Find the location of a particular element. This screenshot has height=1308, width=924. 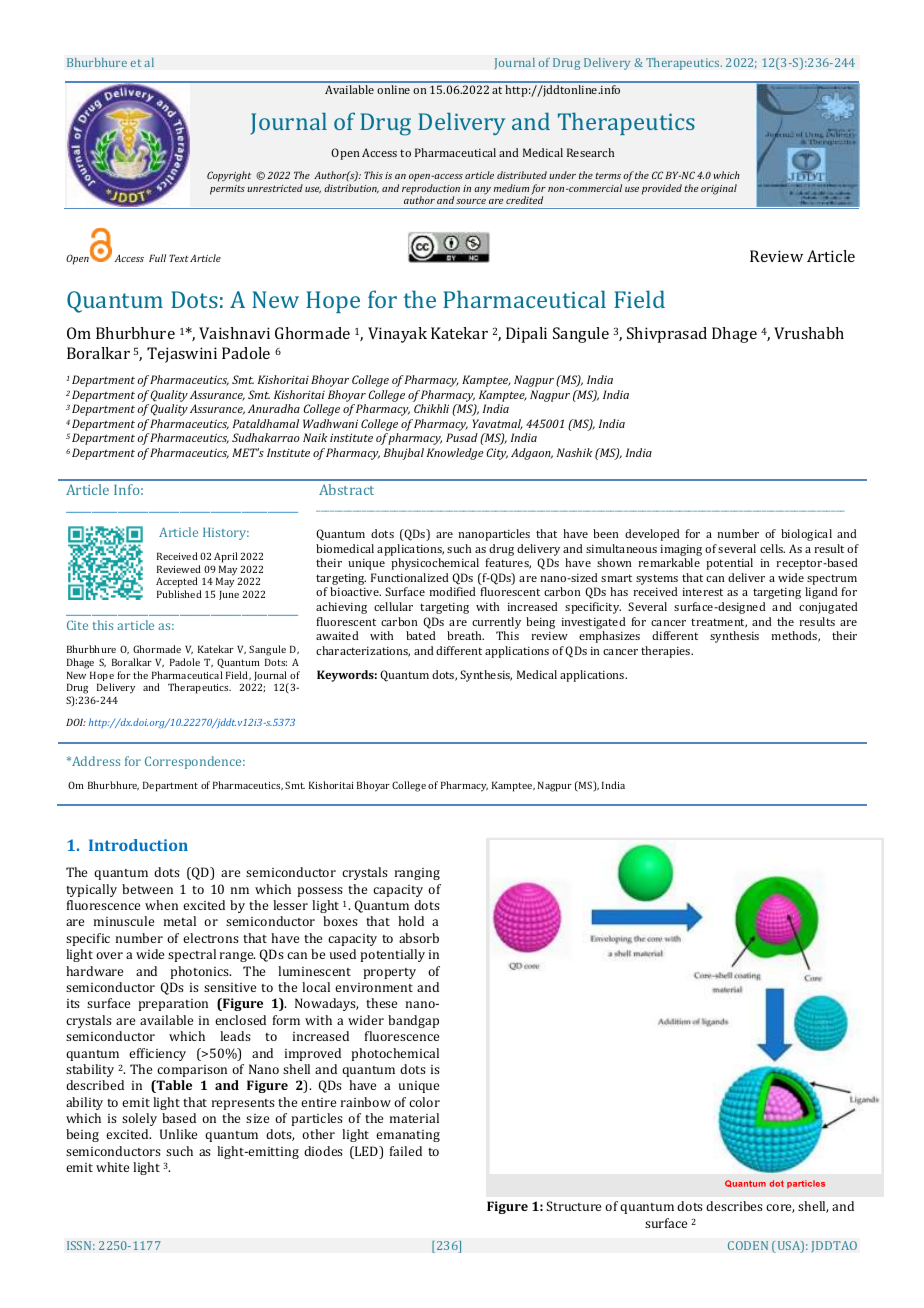

photonics is located at coordinates (200, 972).
